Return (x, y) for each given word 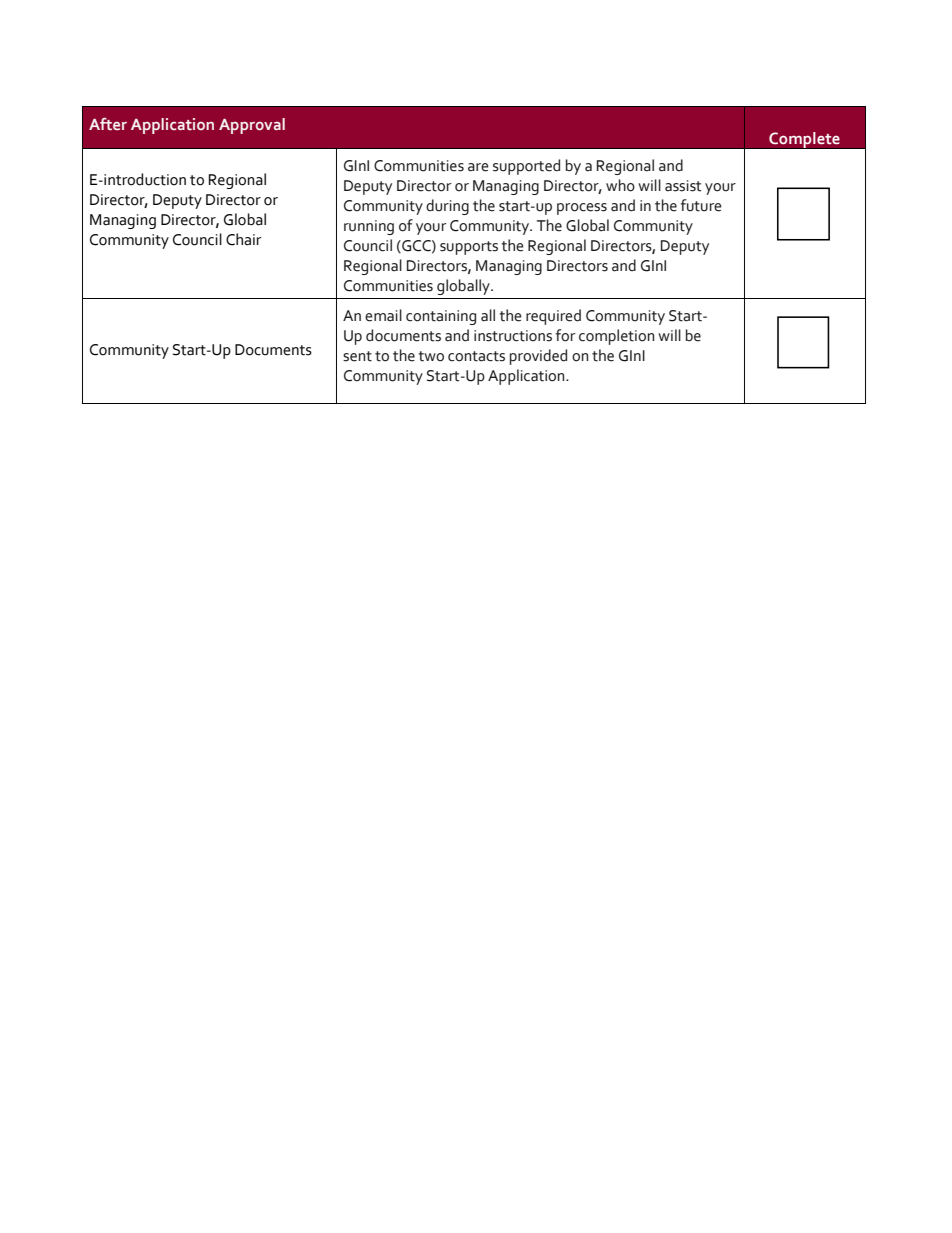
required (553, 317)
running (369, 227)
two (431, 356)
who (620, 185)
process (582, 209)
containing (441, 317)
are (478, 167)
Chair (244, 239)
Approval (252, 126)
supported (526, 167)
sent (357, 356)
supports (469, 248)
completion (616, 337)
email (383, 315)
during (447, 207)
